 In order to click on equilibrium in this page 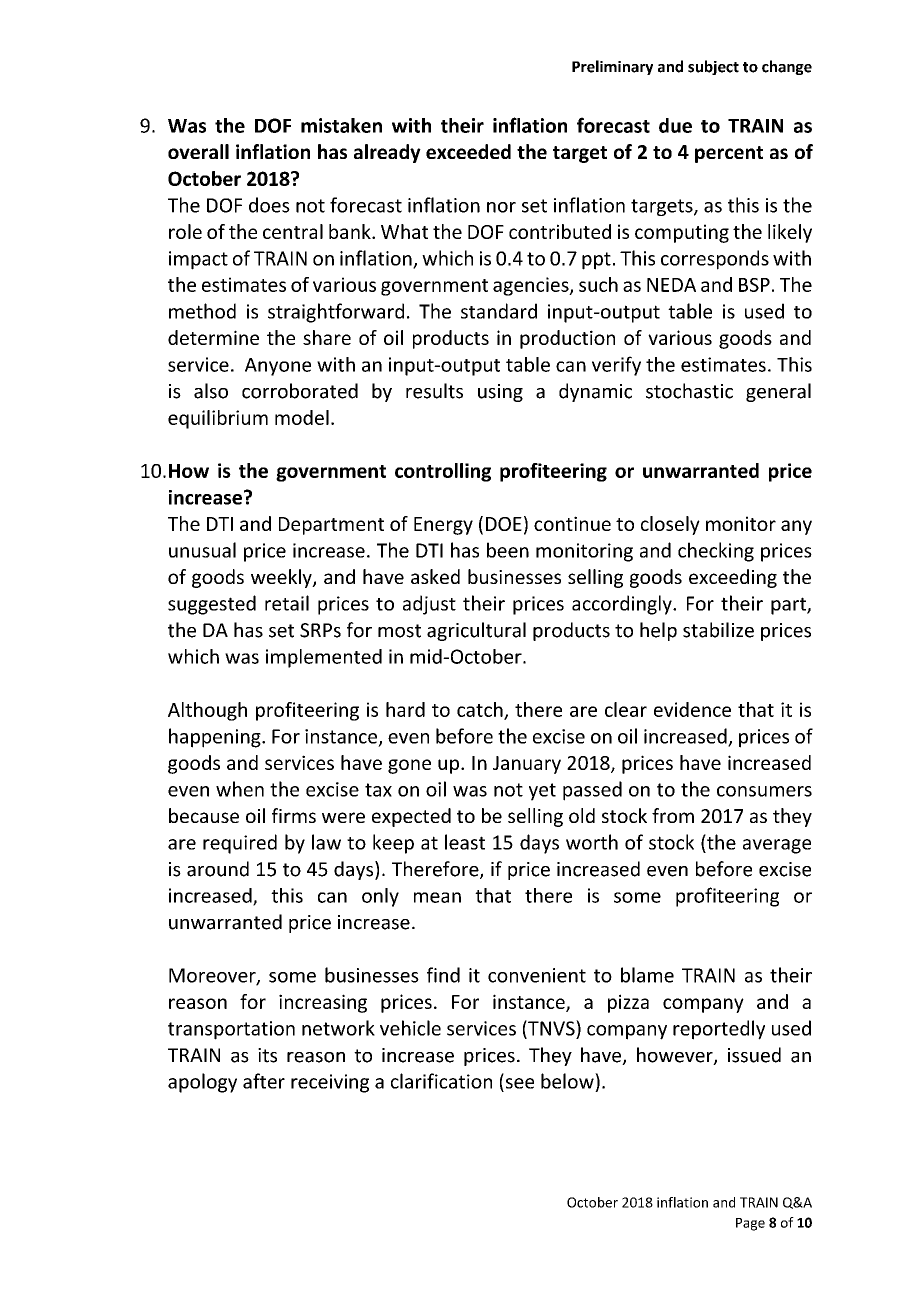, I will do `click(218, 419)`.
